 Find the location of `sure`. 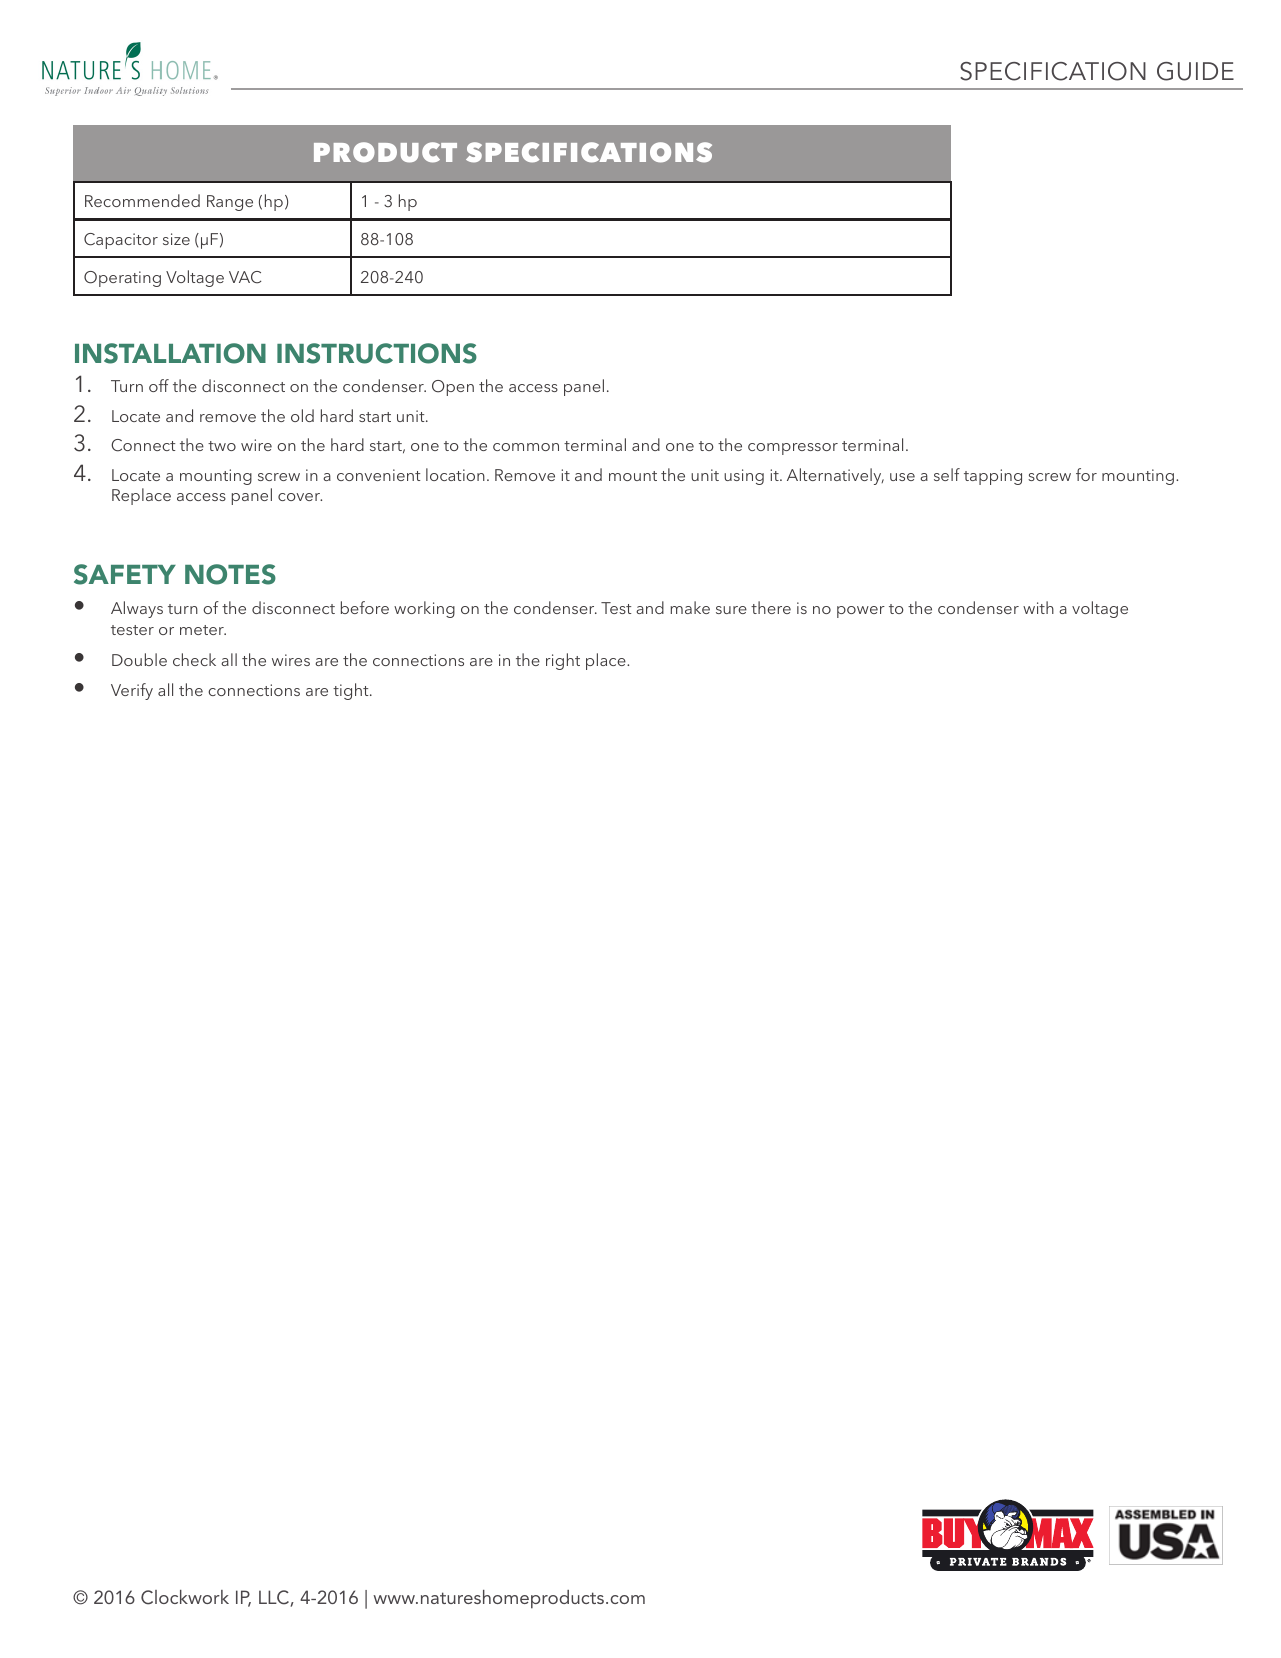

sure is located at coordinates (731, 610).
